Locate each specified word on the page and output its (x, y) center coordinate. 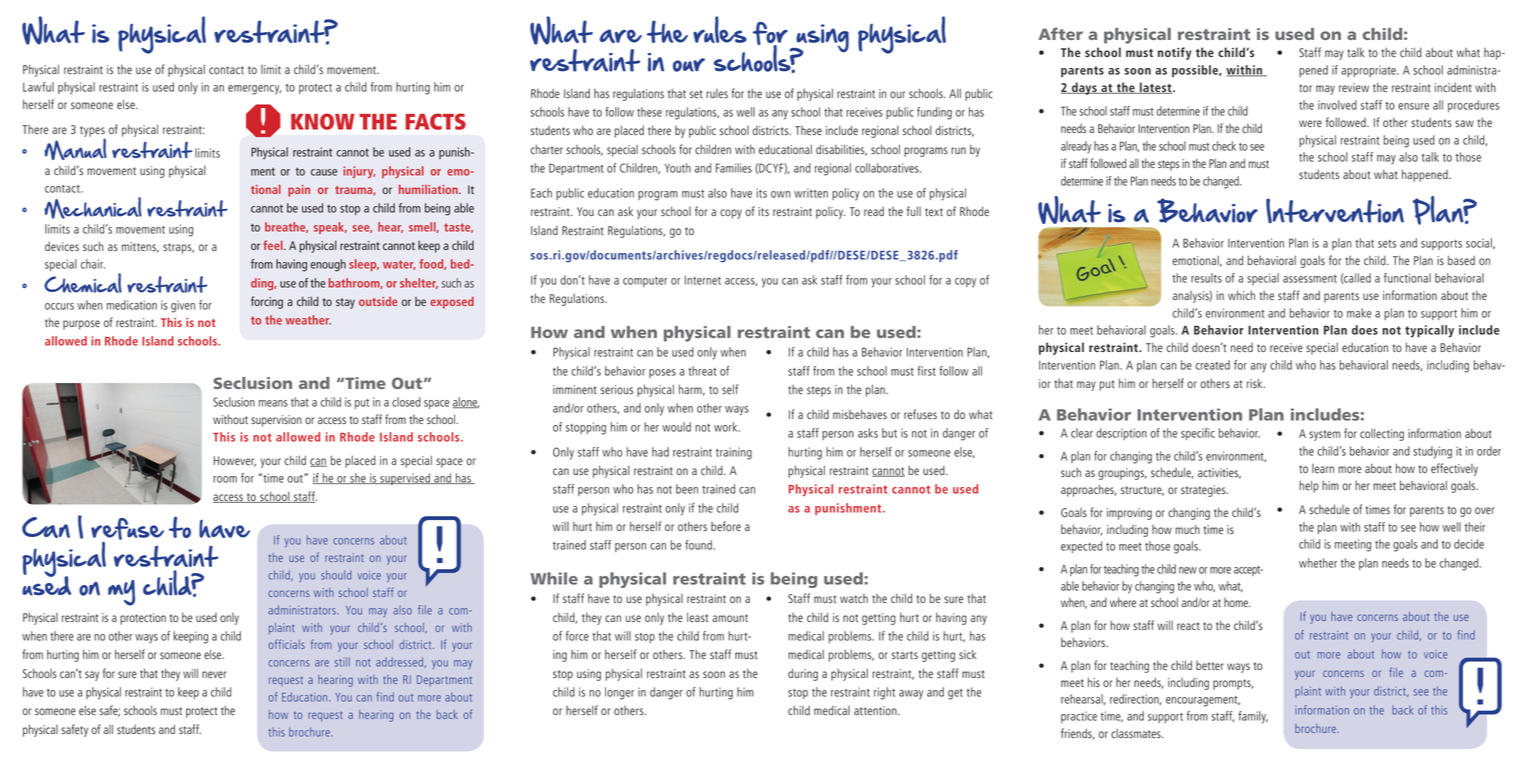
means (273, 403)
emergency (254, 90)
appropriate (1369, 71)
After (1060, 33)
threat (702, 371)
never (214, 674)
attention (876, 710)
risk (1256, 383)
